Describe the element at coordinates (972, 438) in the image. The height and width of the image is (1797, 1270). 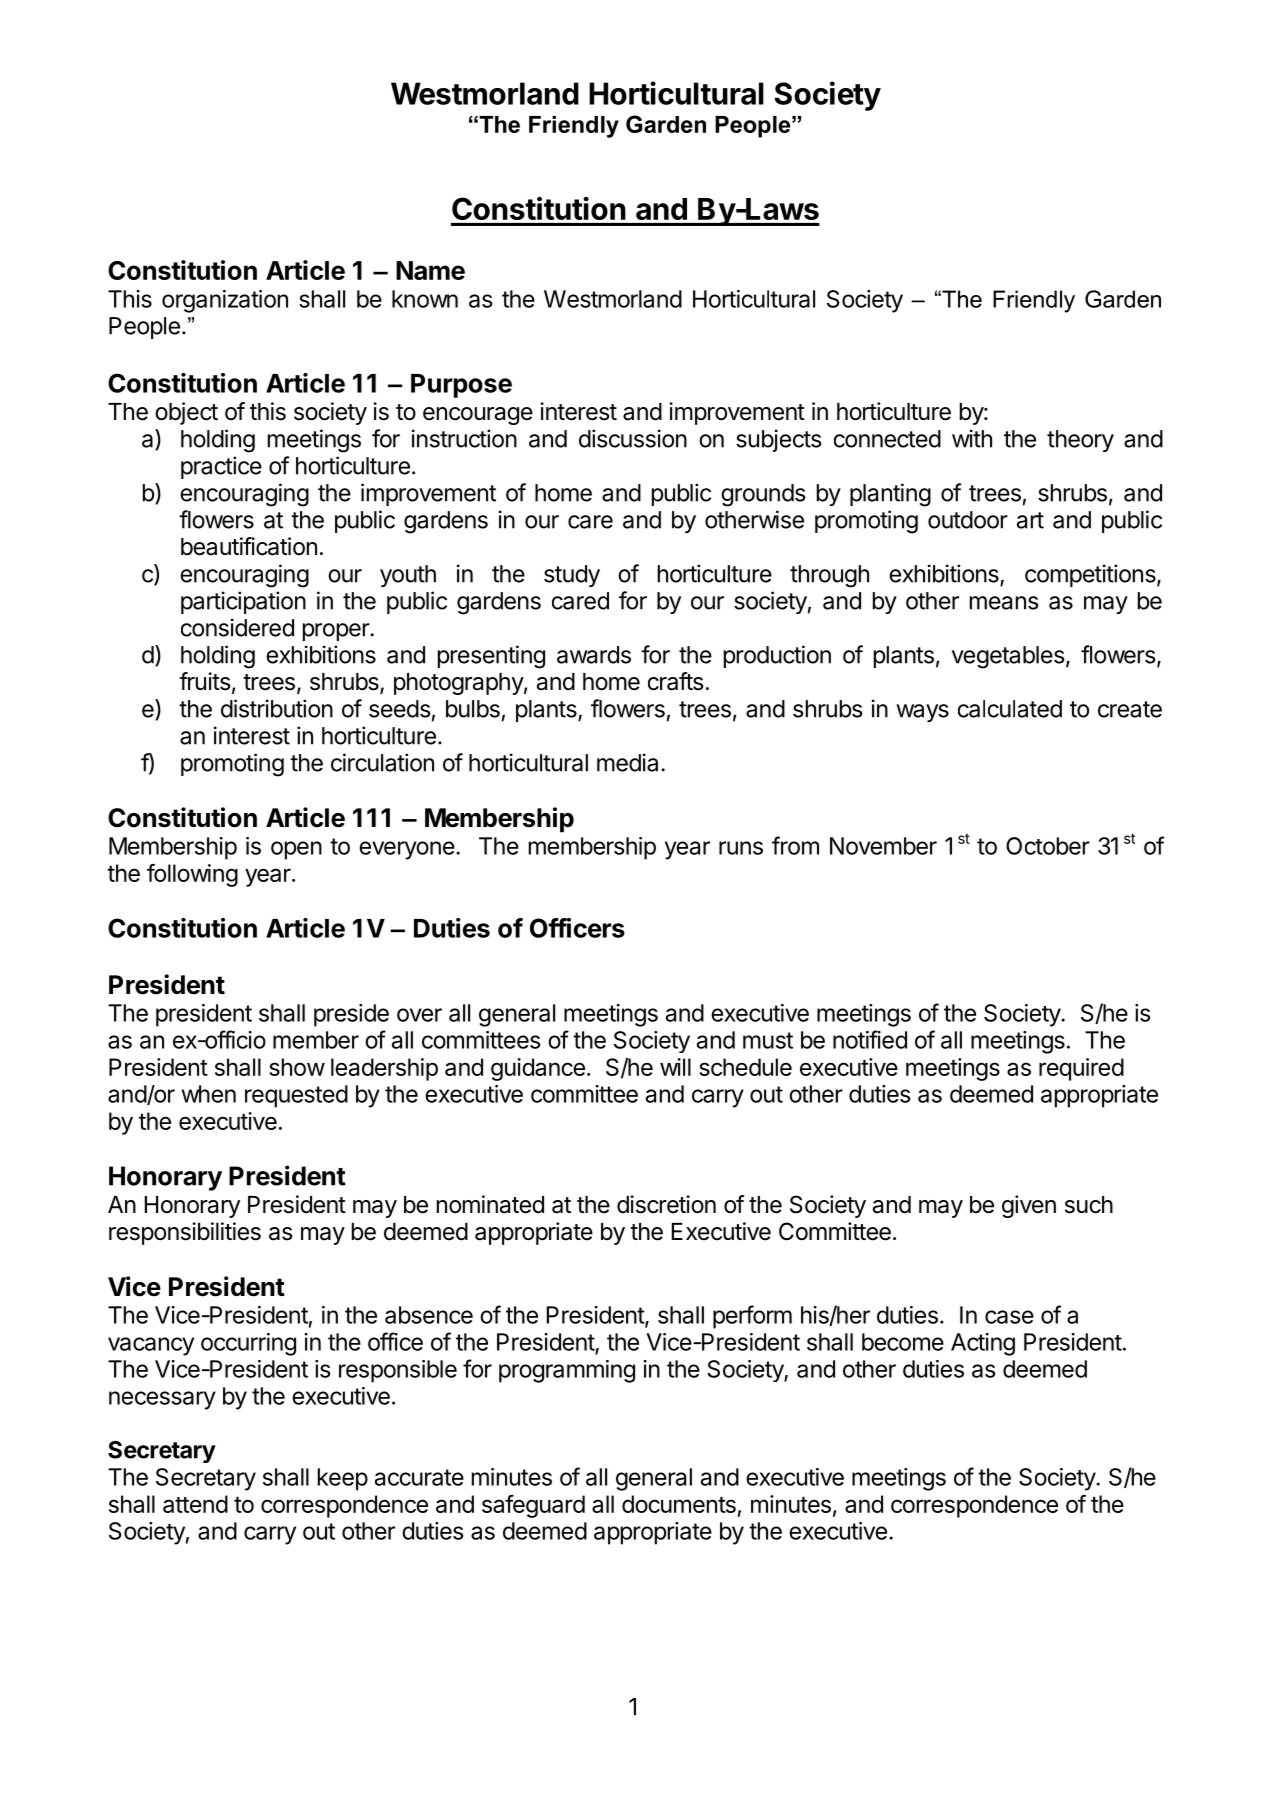
I see `with` at that location.
